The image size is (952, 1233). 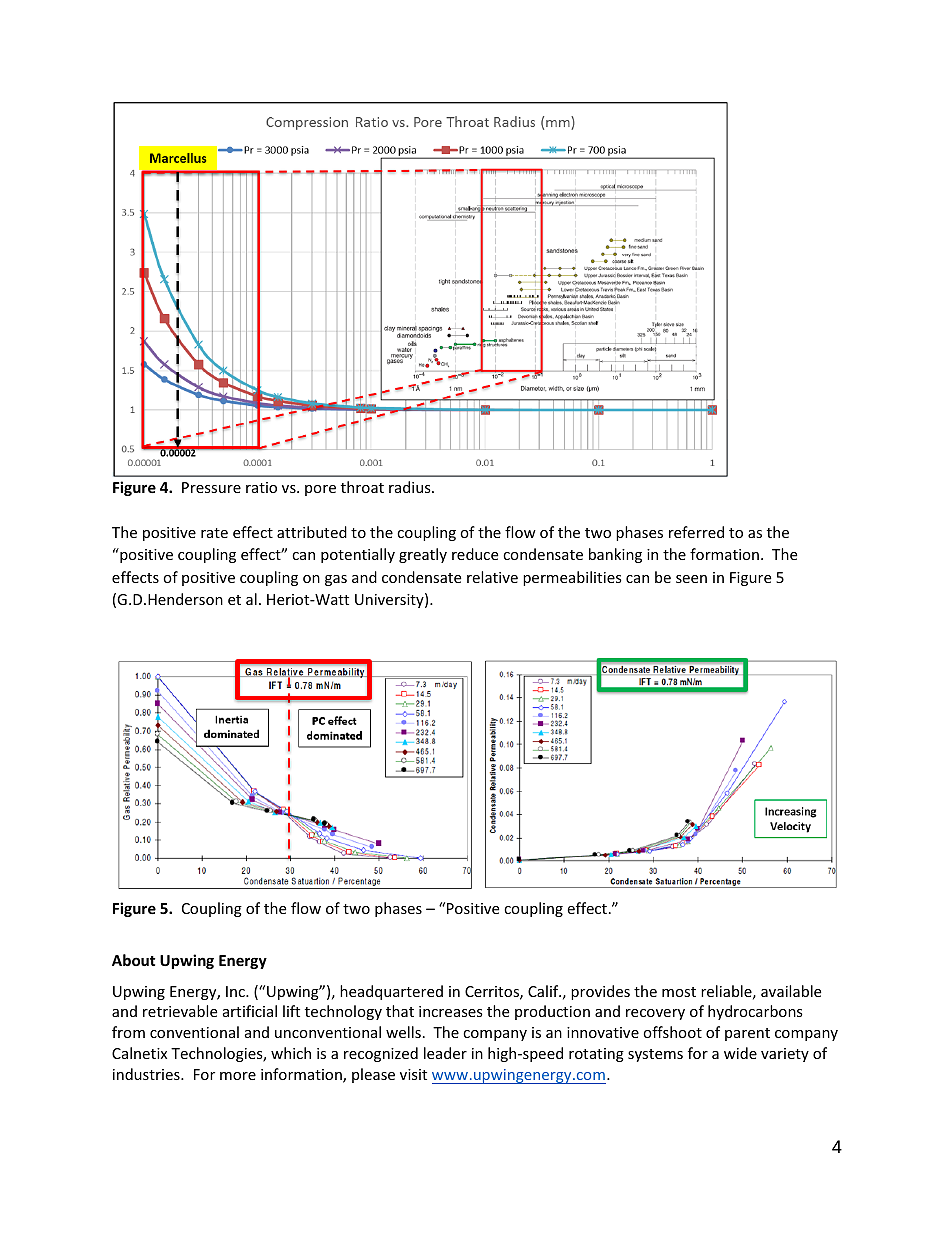 I want to click on seen, so click(x=691, y=579).
